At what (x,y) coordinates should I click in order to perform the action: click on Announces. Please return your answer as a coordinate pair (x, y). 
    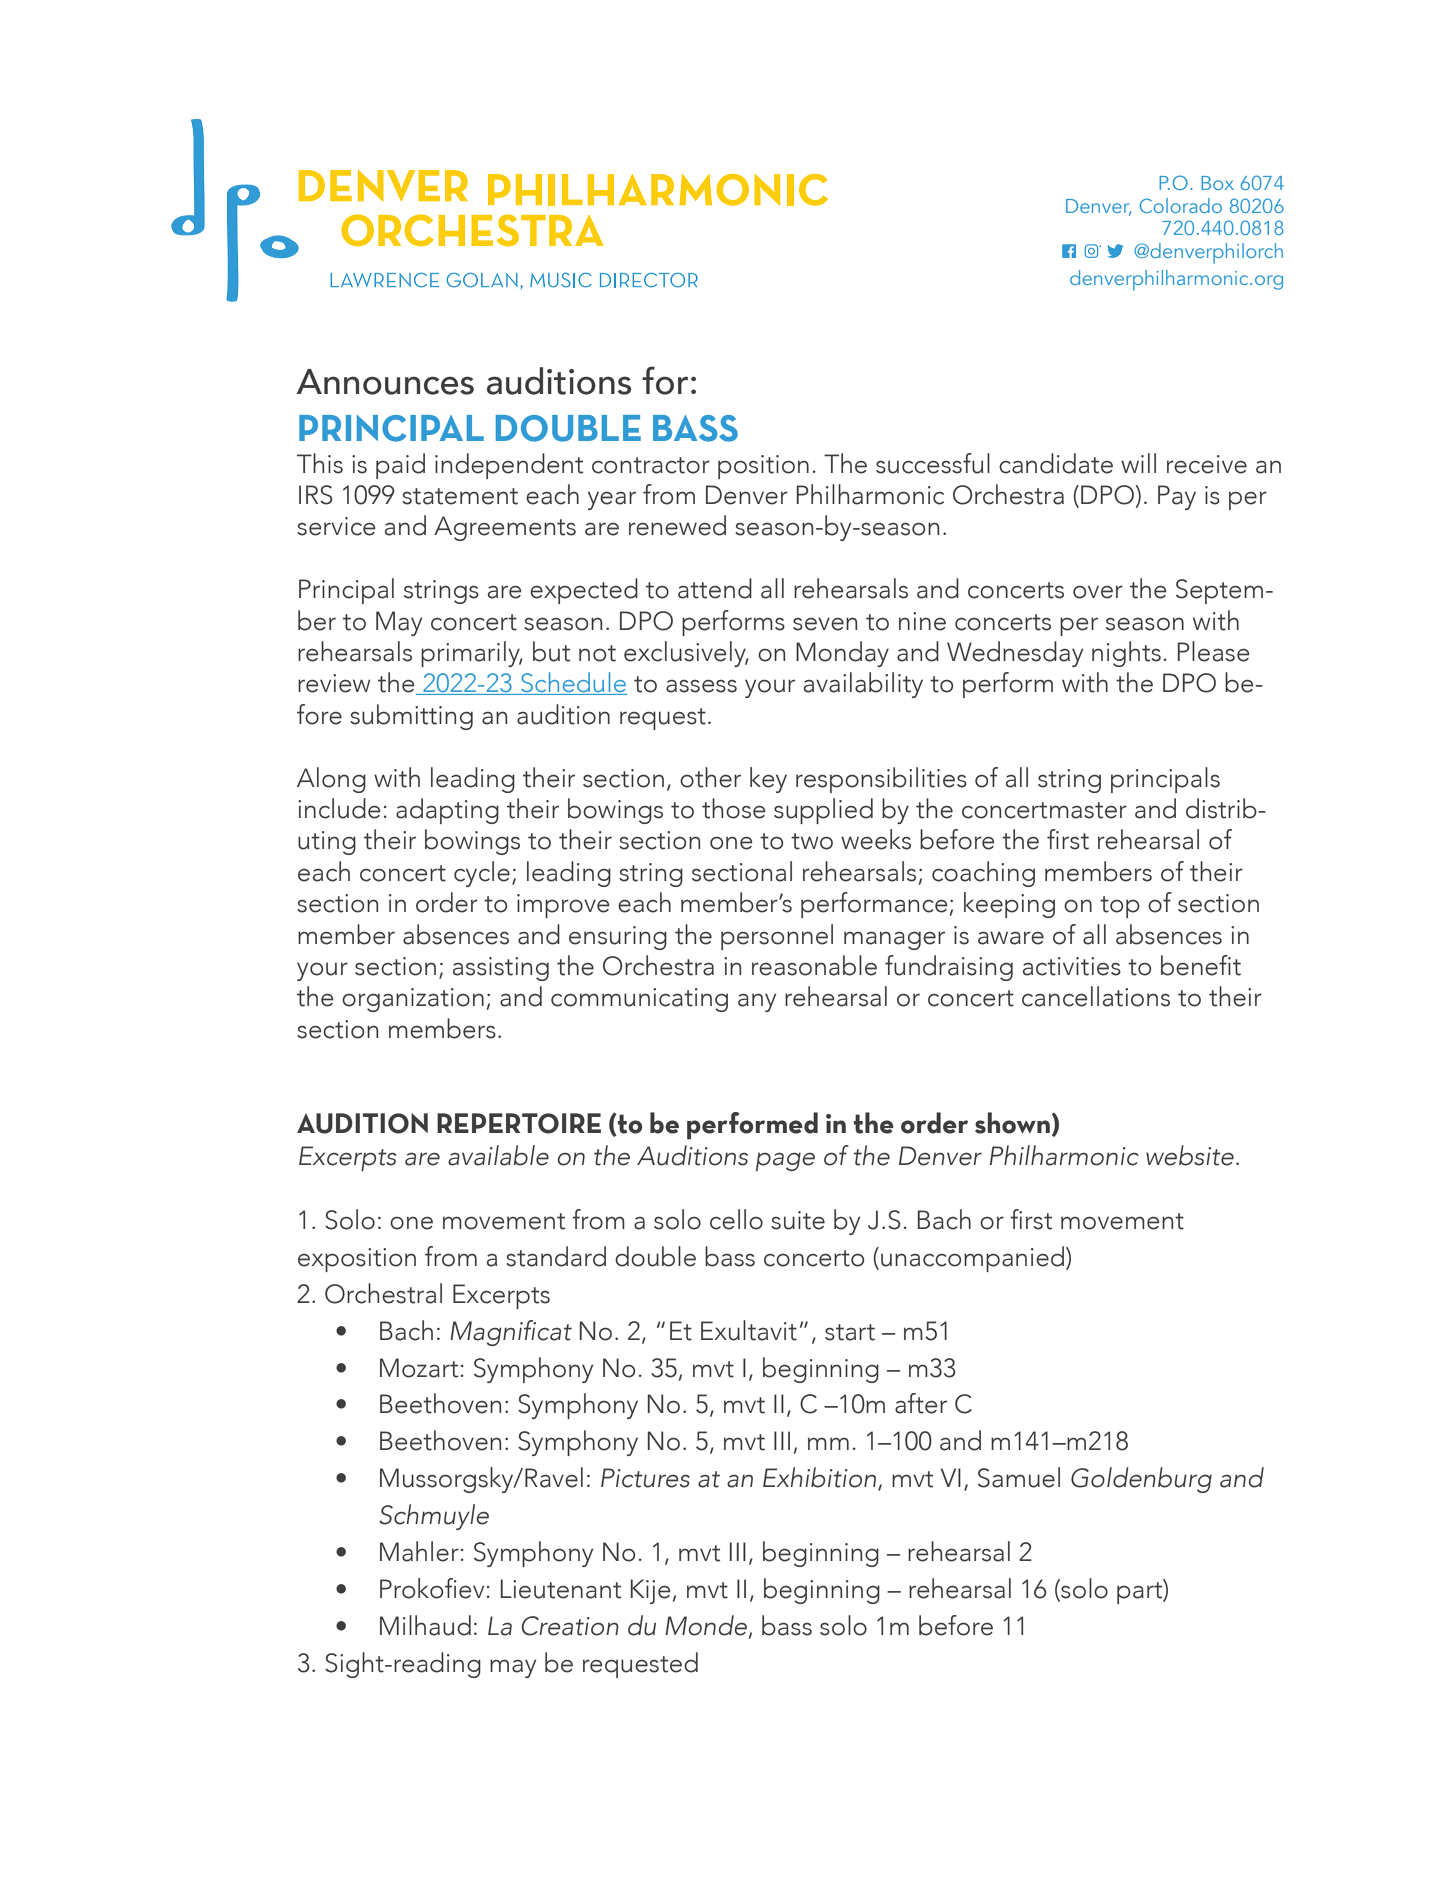
    Looking at the image, I should click on (385, 382).
